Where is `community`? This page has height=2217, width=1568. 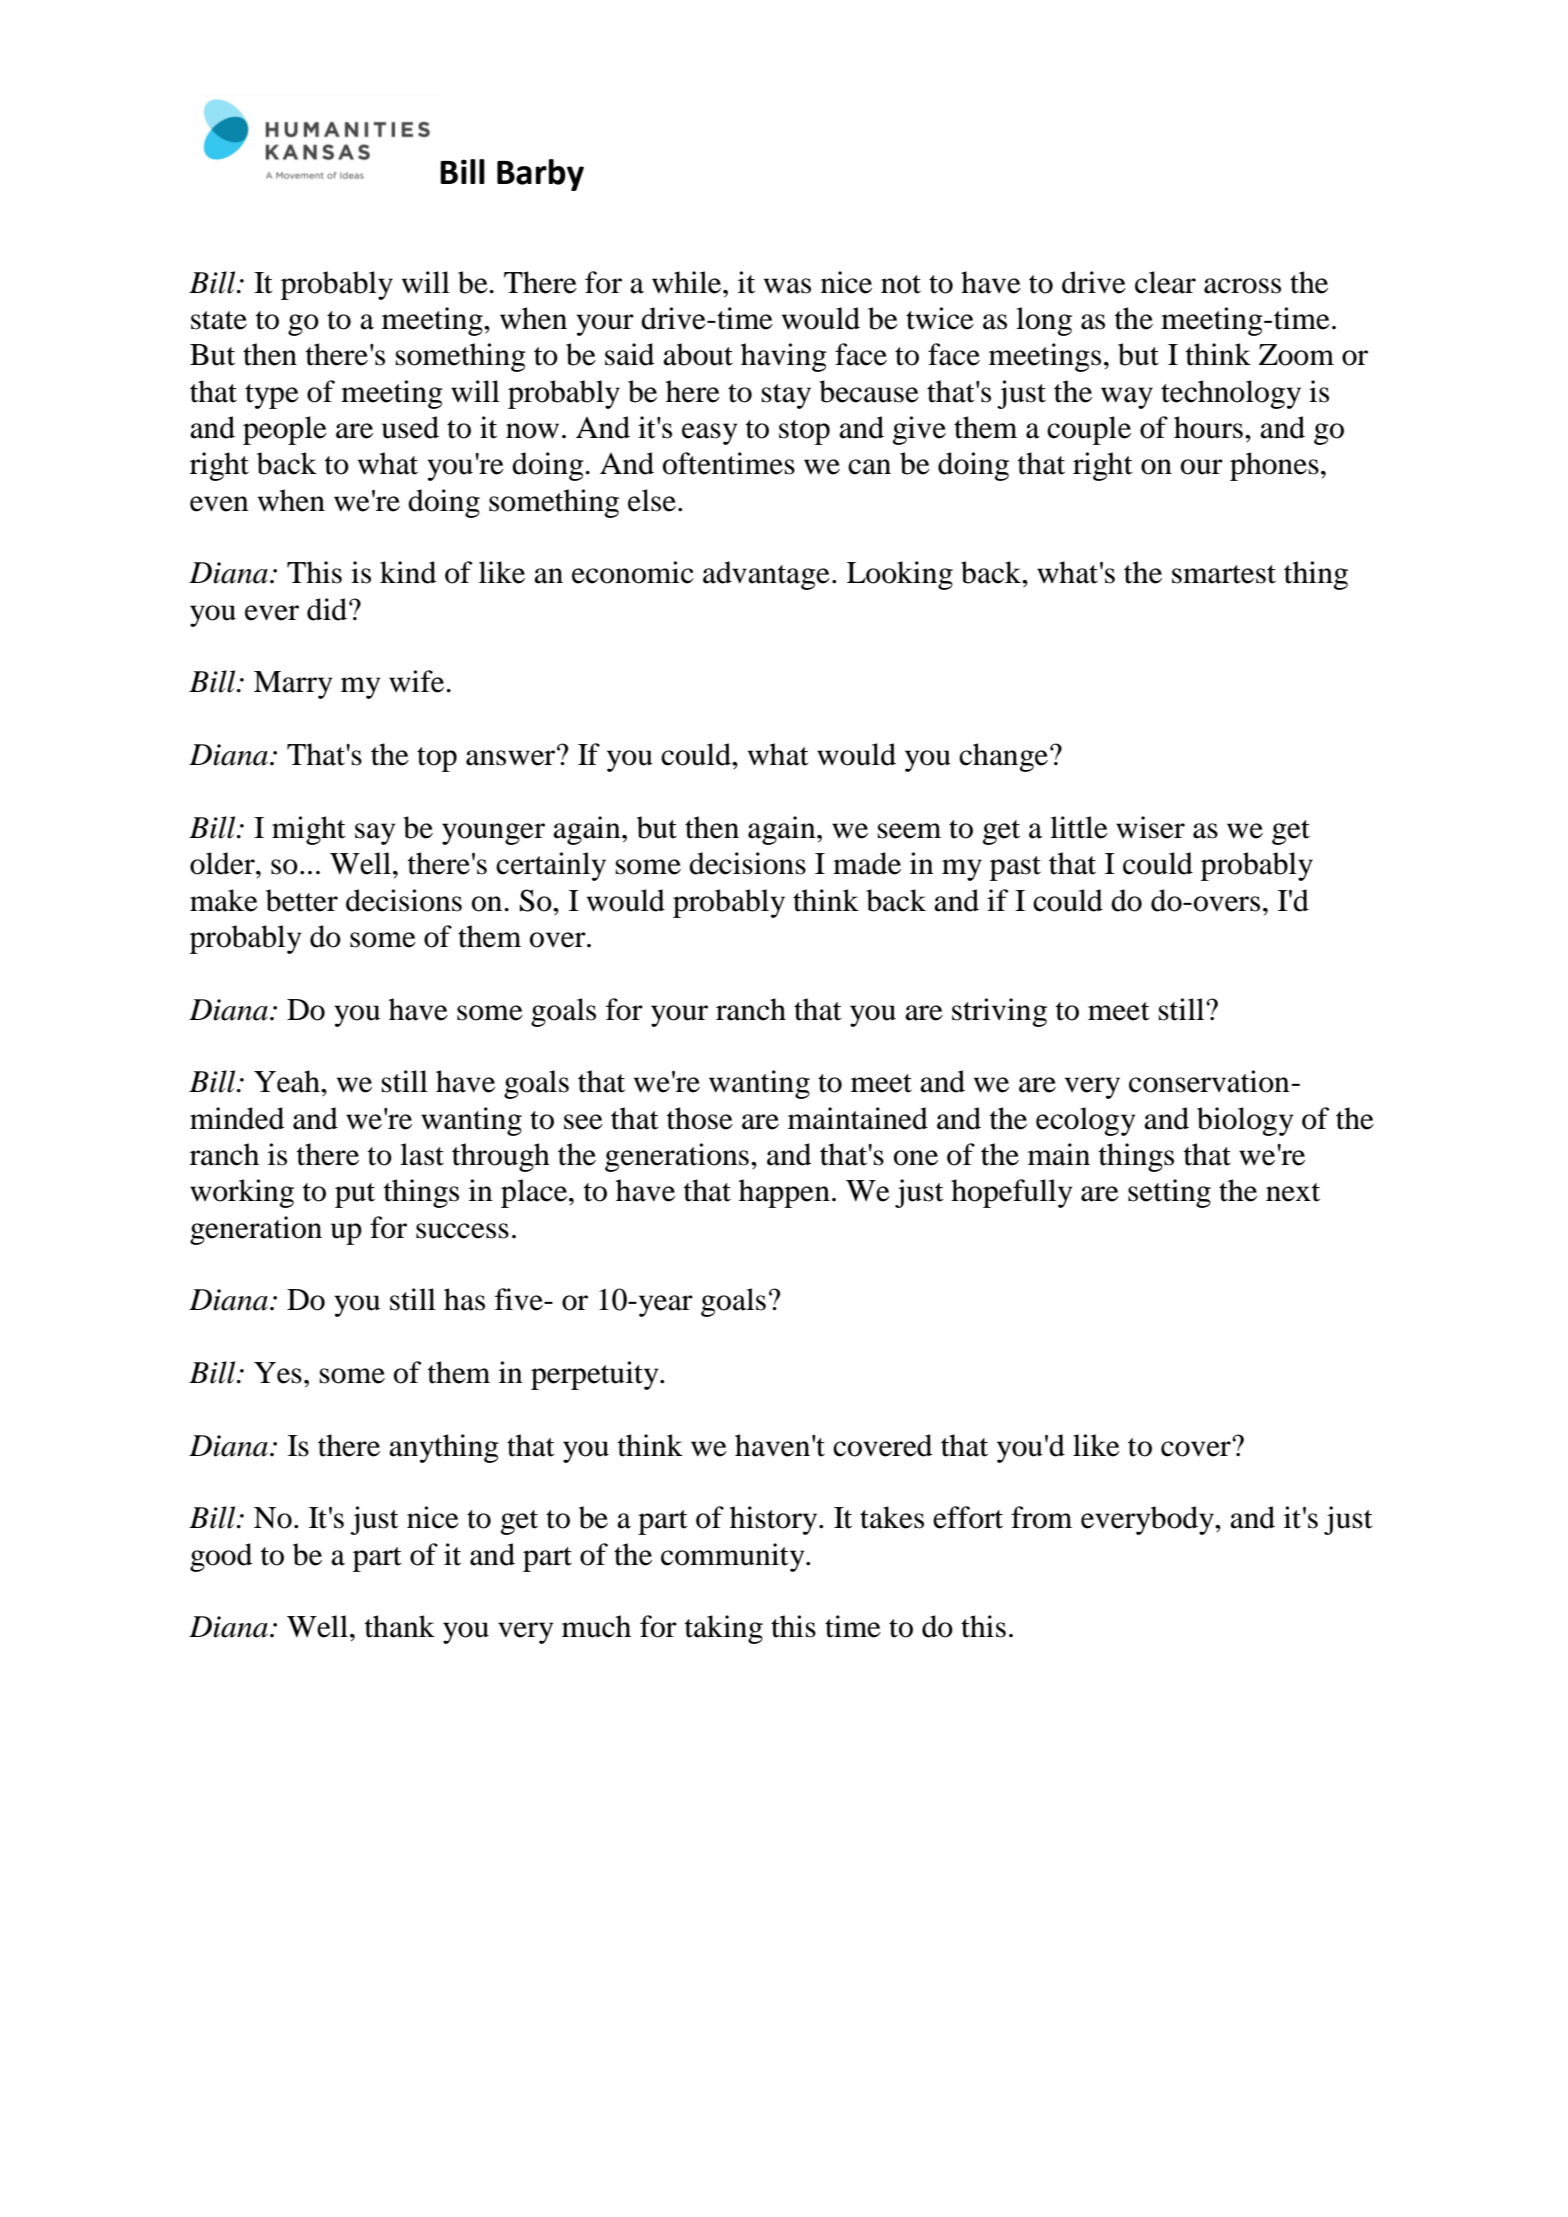 community is located at coordinates (734, 1557).
